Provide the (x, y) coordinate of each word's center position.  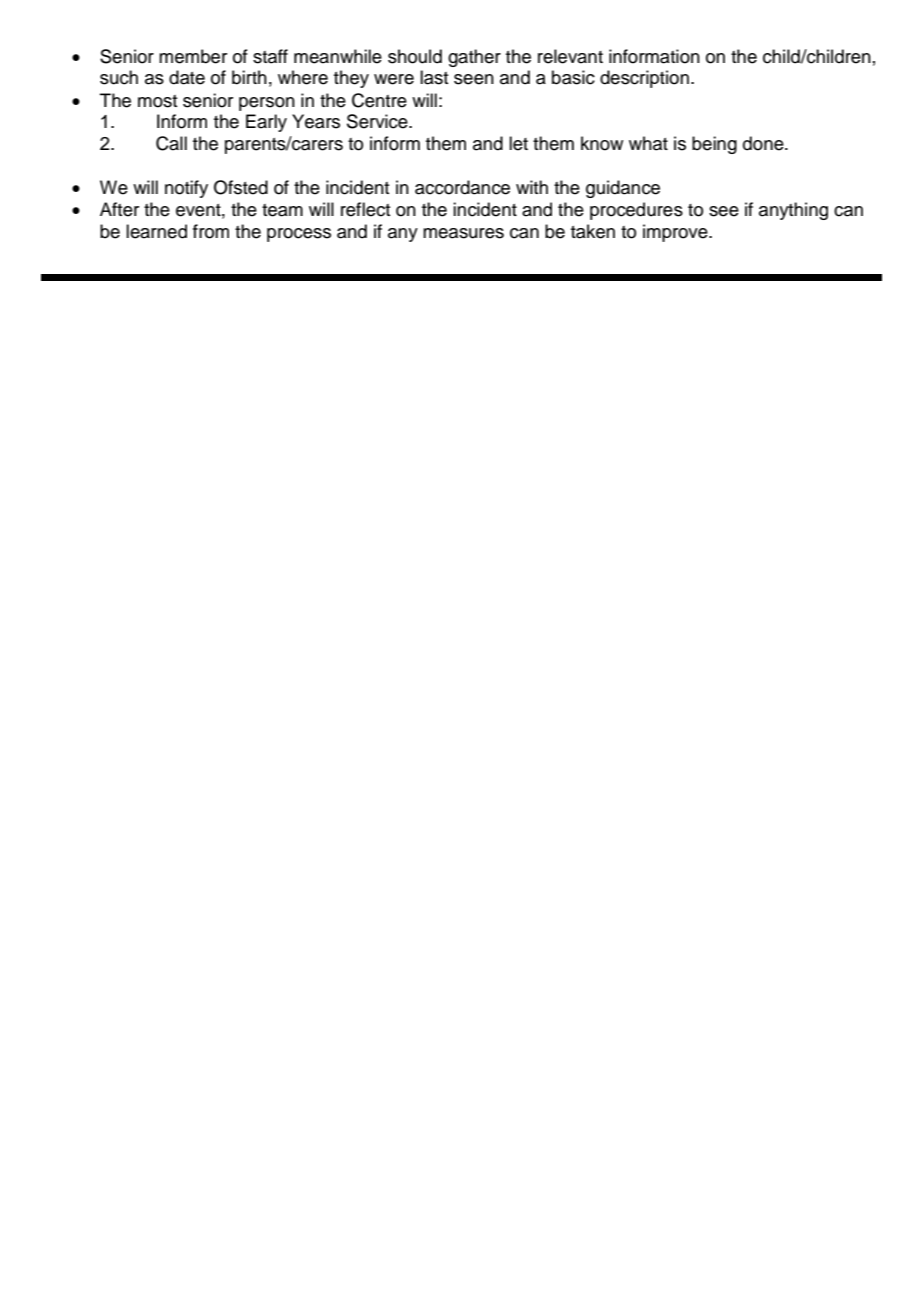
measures (463, 233)
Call (171, 143)
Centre (379, 100)
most (157, 101)
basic (573, 77)
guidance (623, 189)
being (714, 145)
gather (474, 58)
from (211, 231)
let (518, 143)
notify (186, 189)
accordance (462, 187)
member (193, 56)
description (644, 79)
